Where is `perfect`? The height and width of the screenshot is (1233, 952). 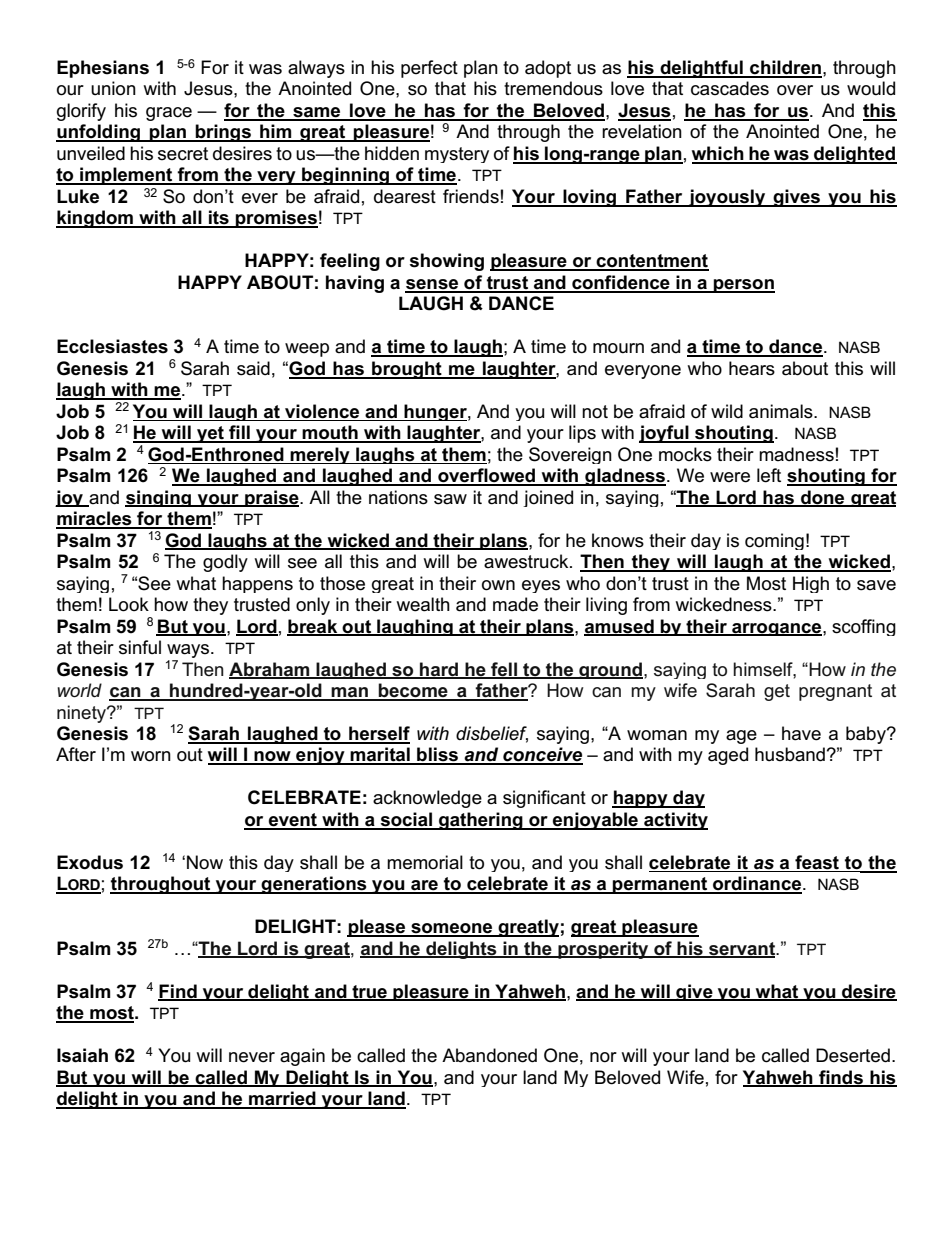 perfect is located at coordinates (429, 69).
